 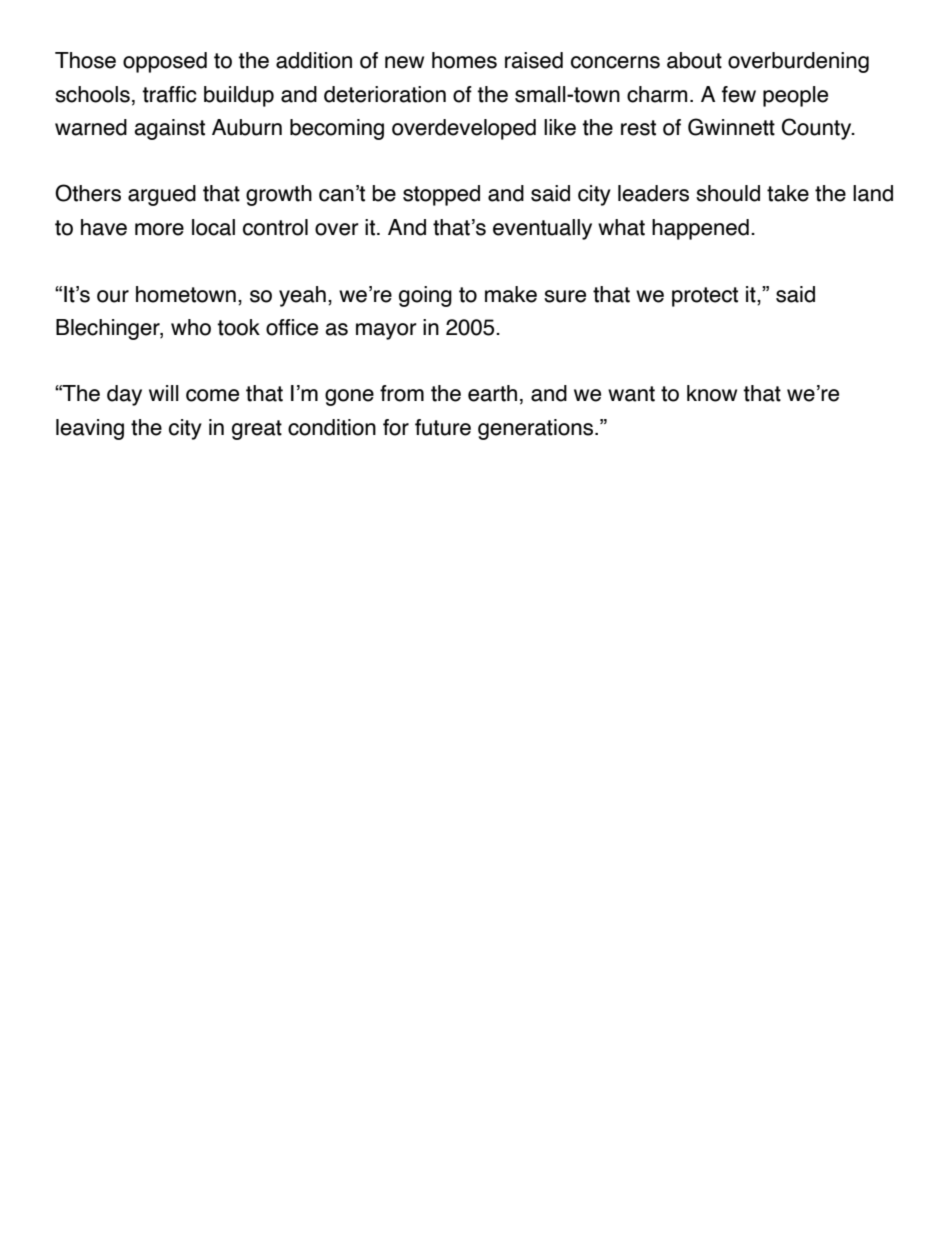 What do you see at coordinates (788, 193) in the screenshot?
I see `take` at bounding box center [788, 193].
